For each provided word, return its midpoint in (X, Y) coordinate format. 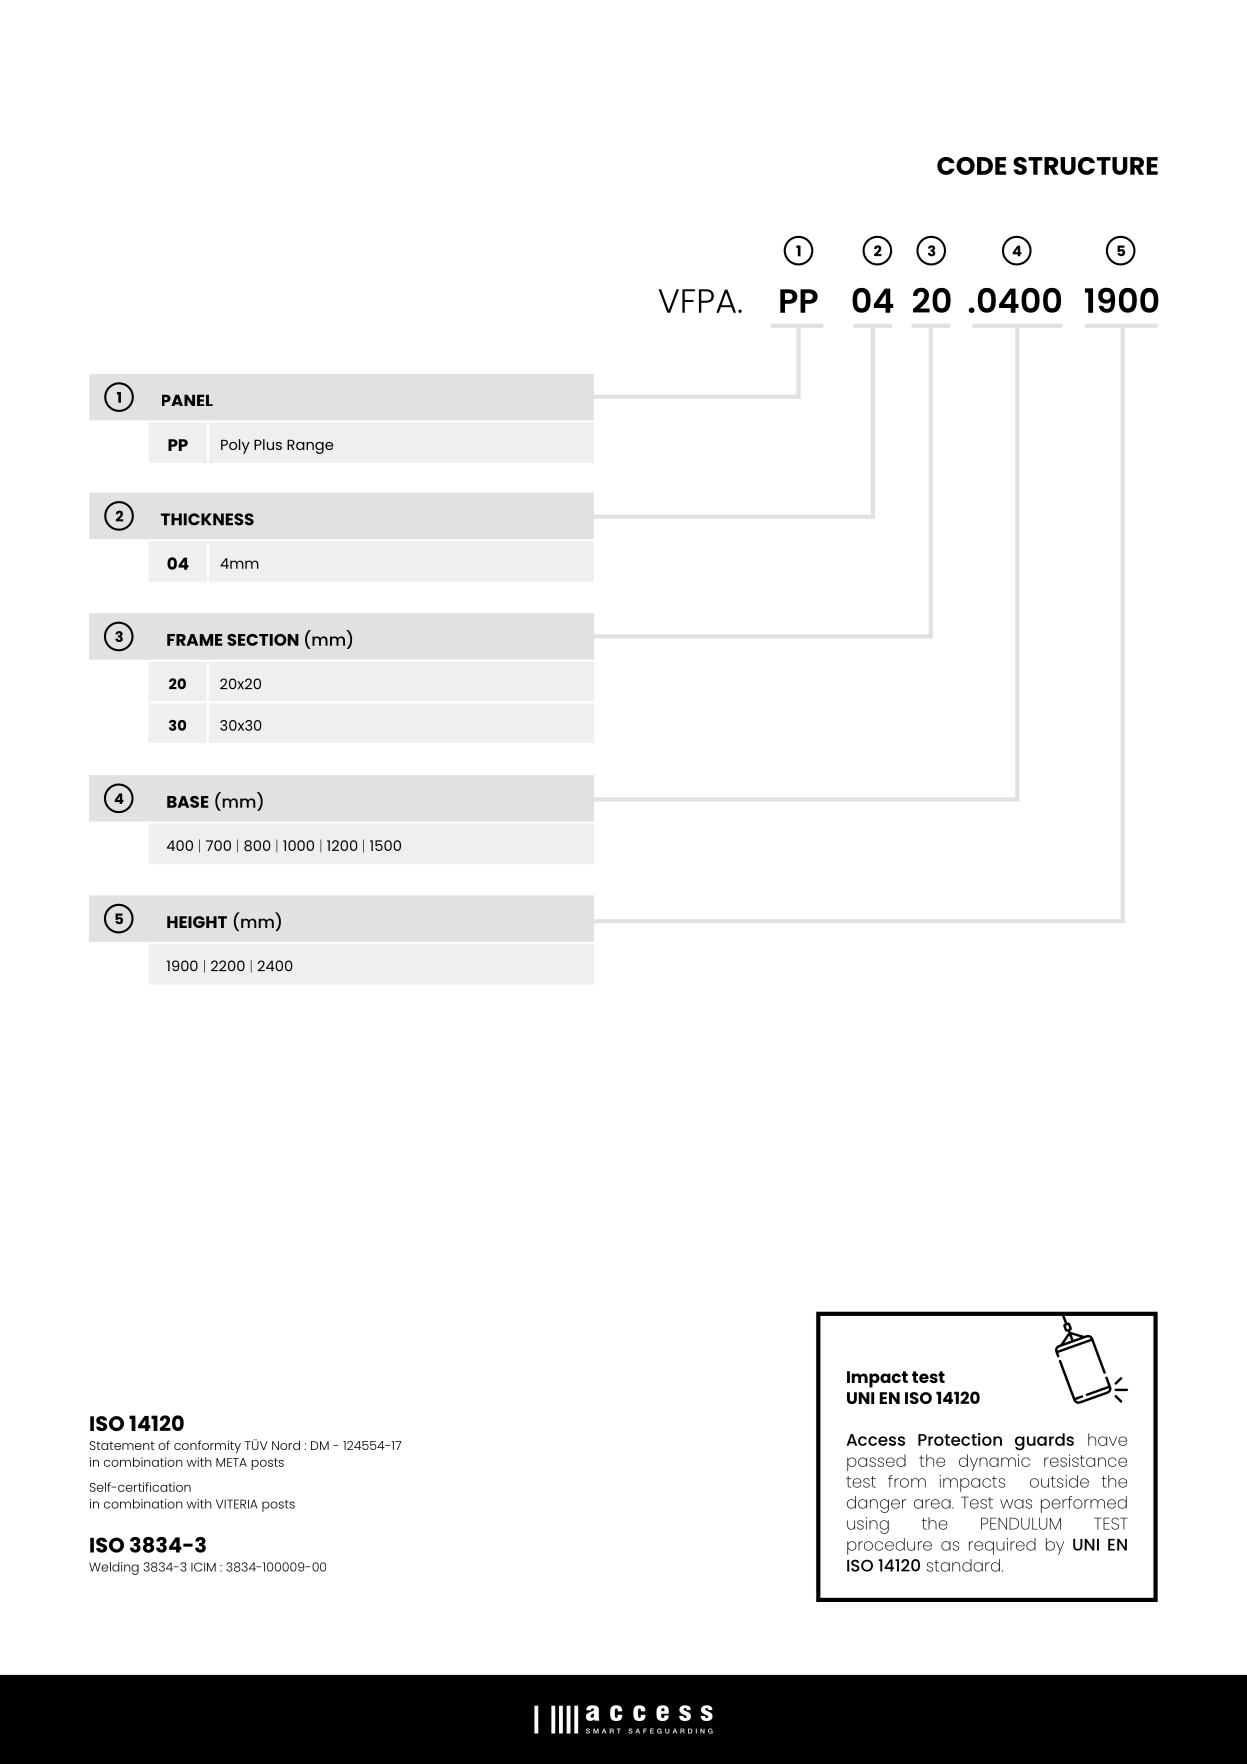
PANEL (187, 400)
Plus (268, 444)
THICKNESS (207, 519)
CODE (971, 166)
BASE (188, 802)
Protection (960, 1439)
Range (310, 446)
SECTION (263, 640)
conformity (207, 1447)
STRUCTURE (1085, 166)
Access (875, 1440)
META (231, 1462)
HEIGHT (197, 922)
